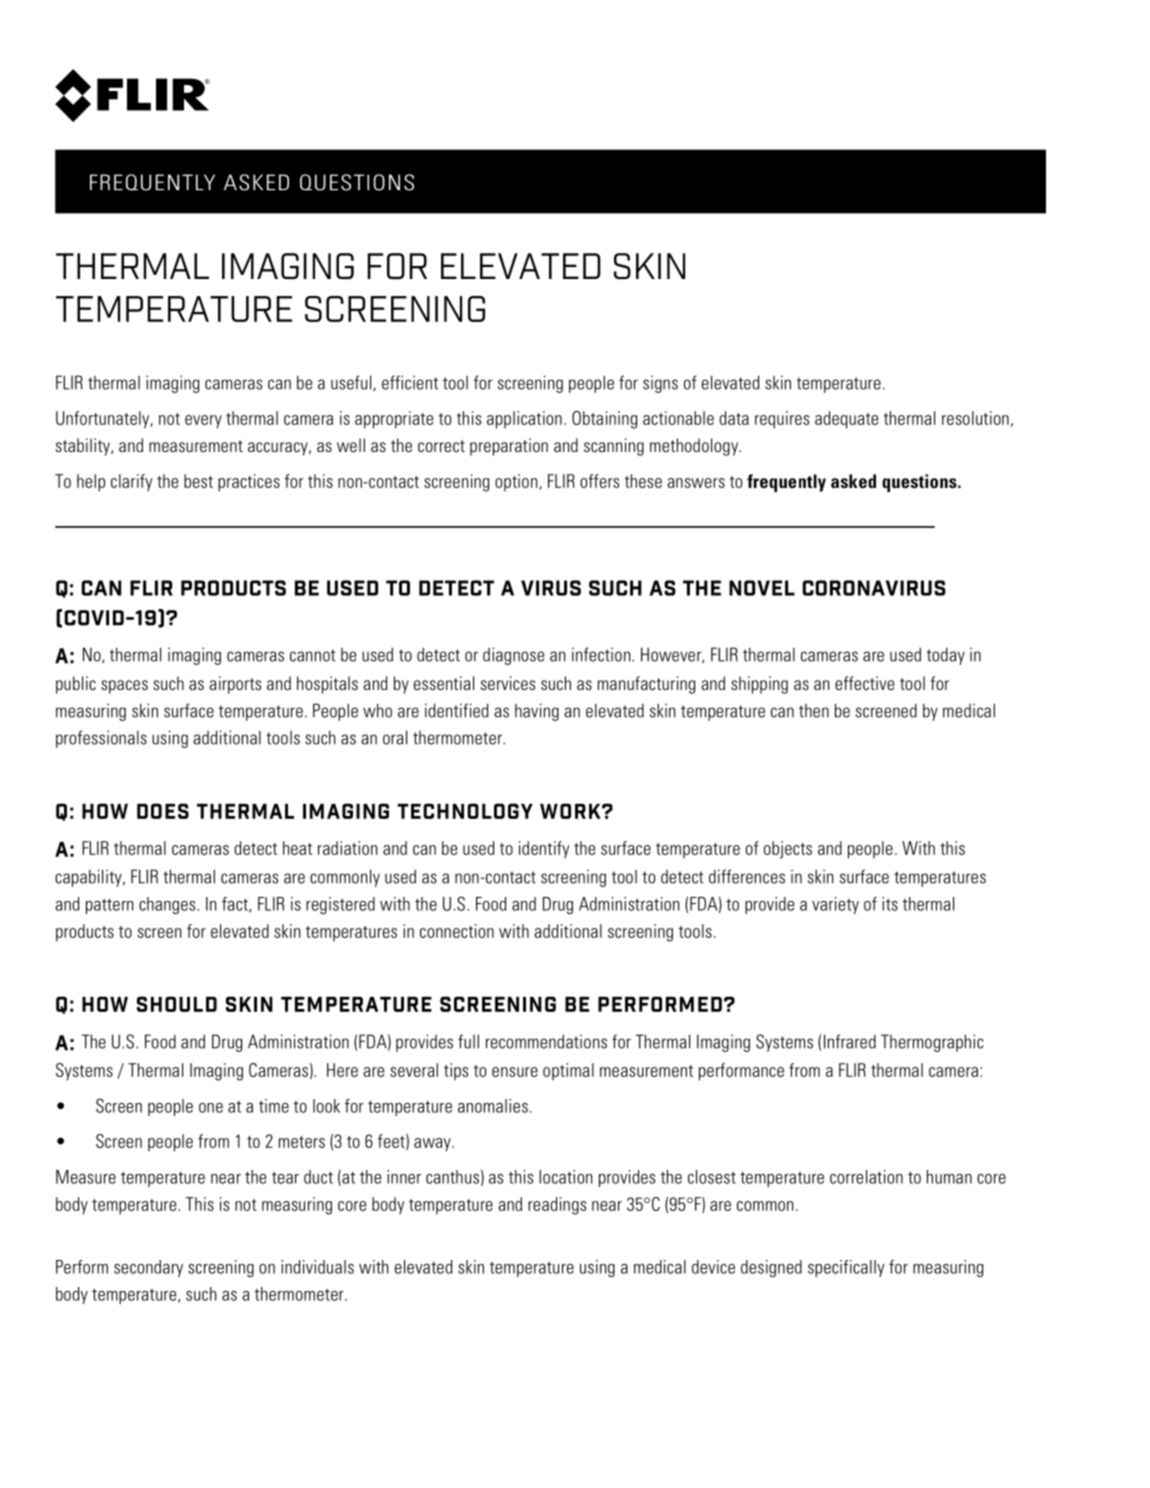 The height and width of the screenshot is (1488, 1150). Describe the element at coordinates (148, 1268) in the screenshot. I see `secondary` at that location.
